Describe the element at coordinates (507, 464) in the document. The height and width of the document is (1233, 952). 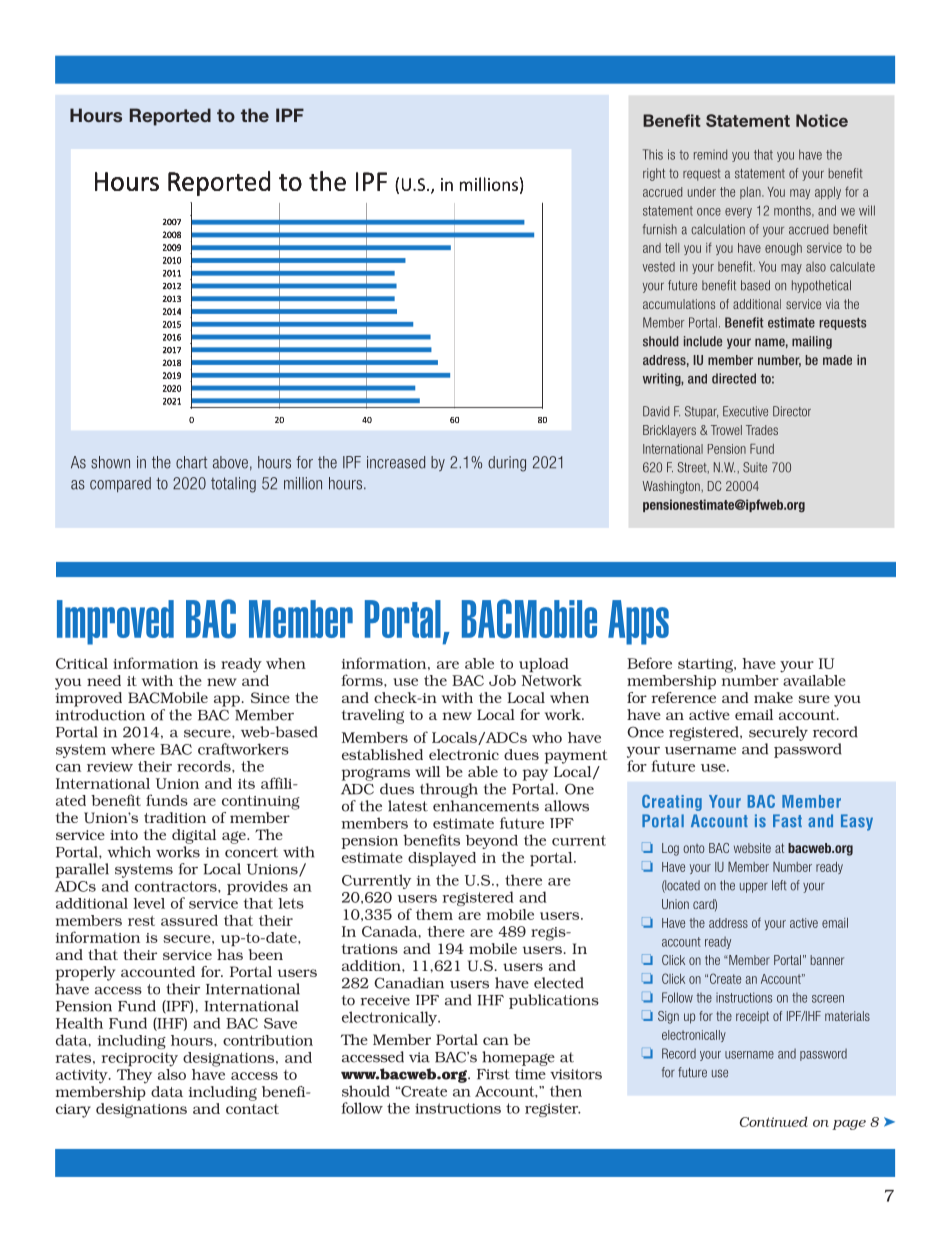
I see `during` at that location.
